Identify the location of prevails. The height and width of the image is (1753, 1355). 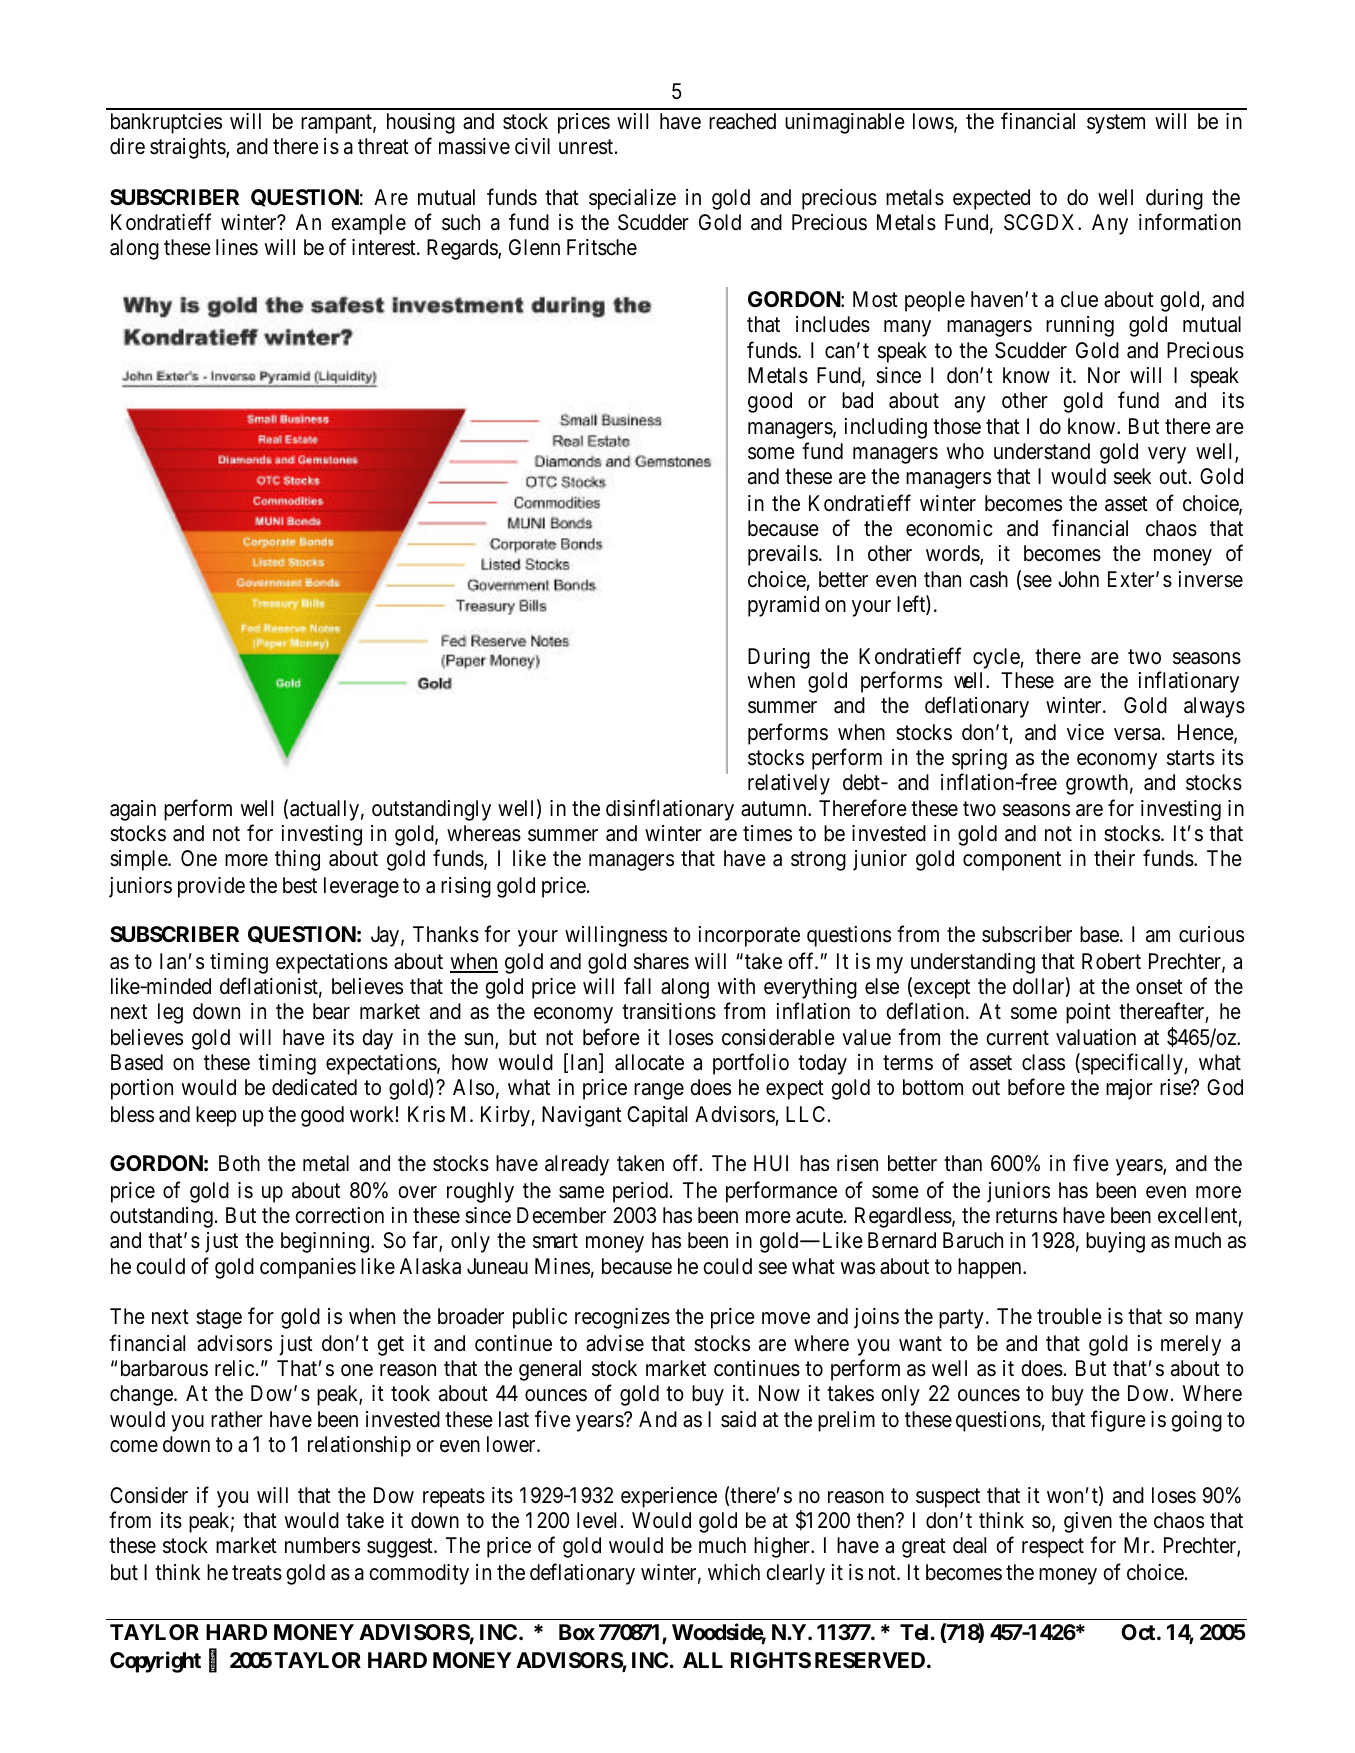
(783, 555).
